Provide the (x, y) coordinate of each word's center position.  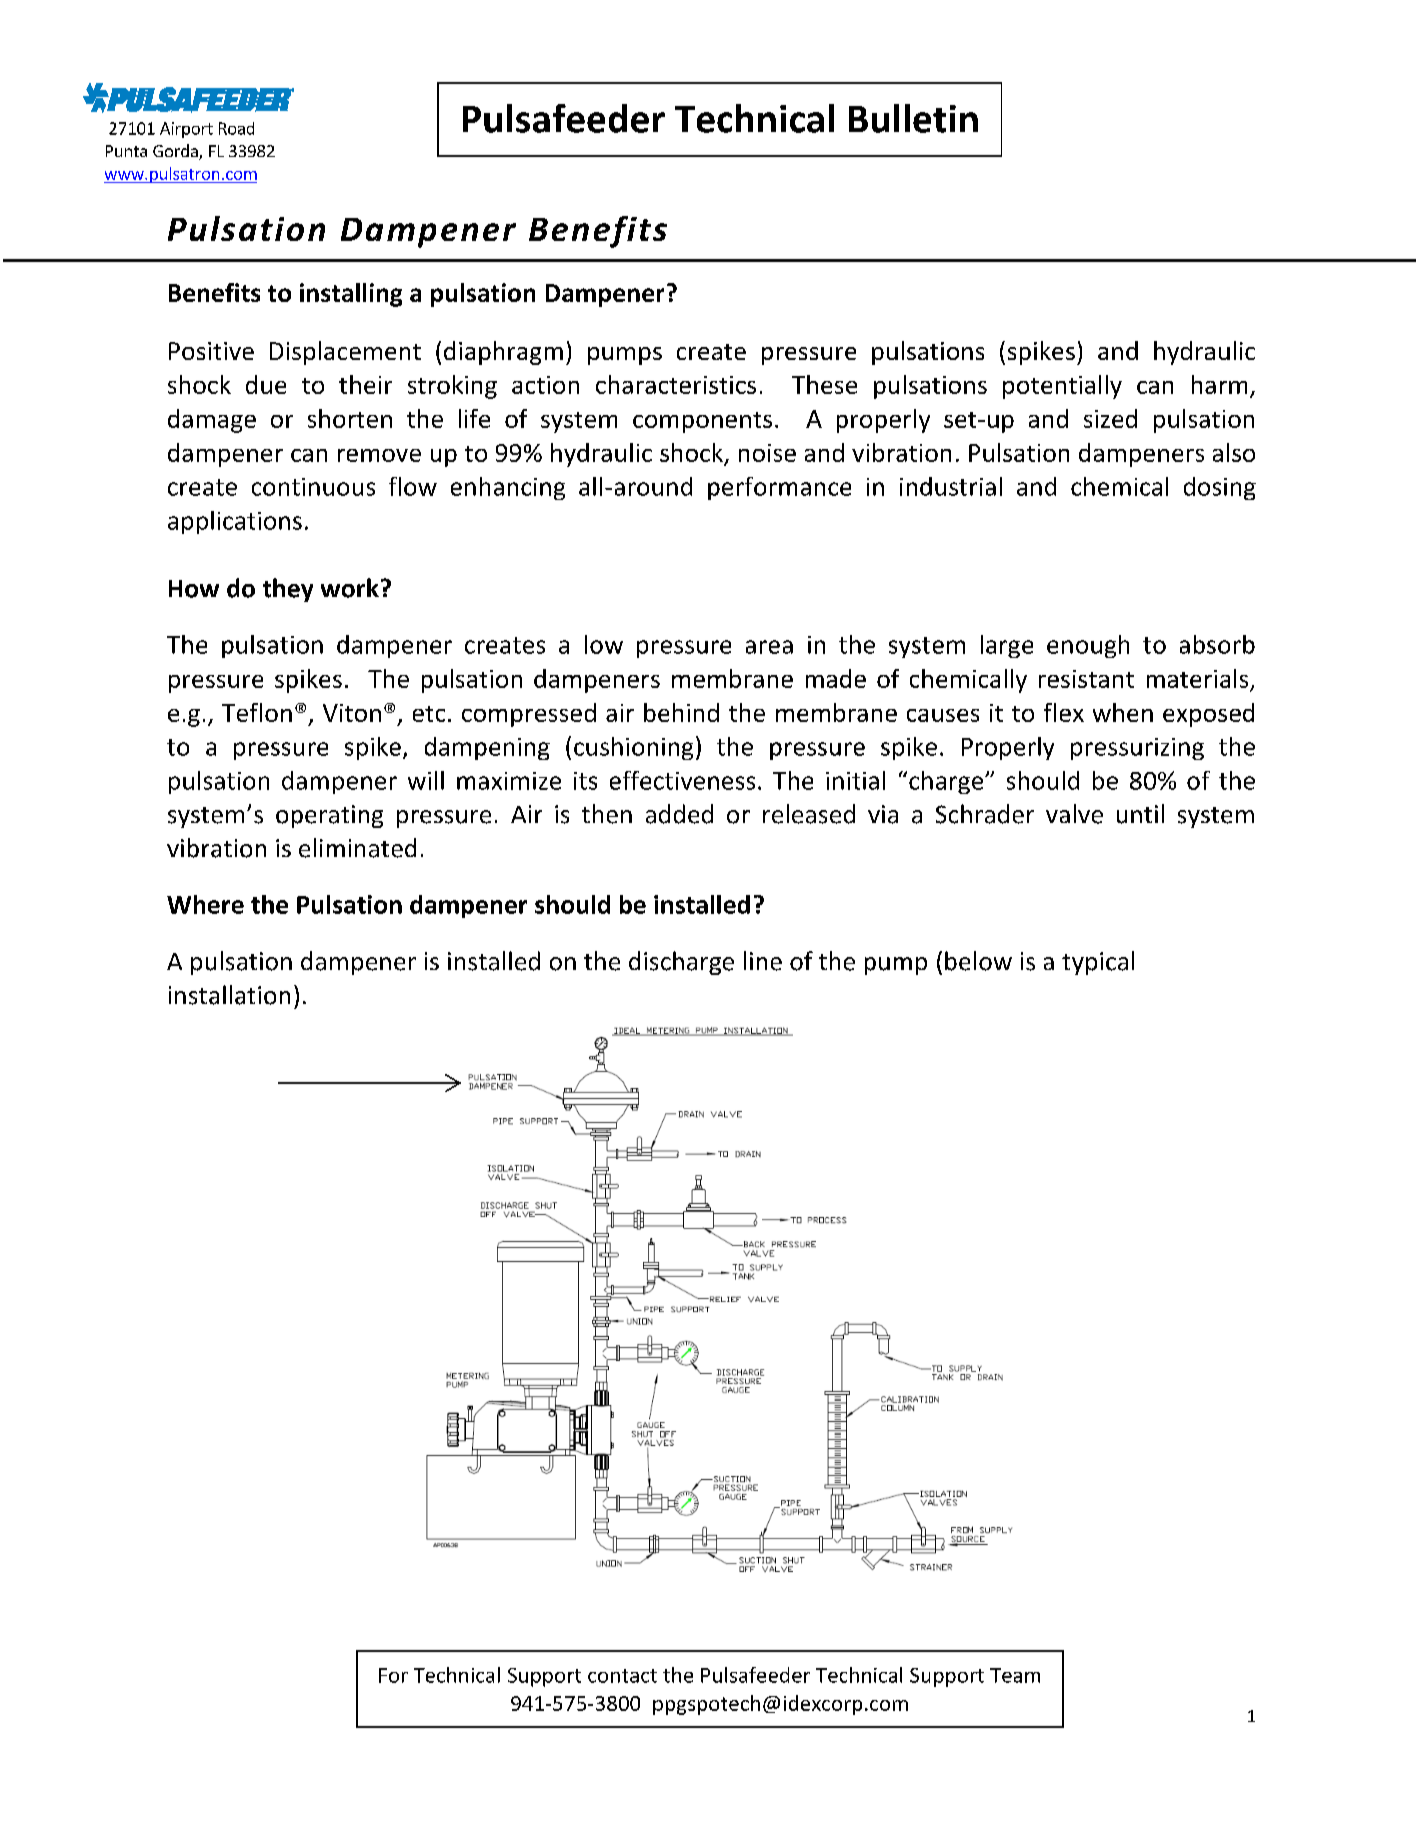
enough (1088, 646)
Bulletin (913, 118)
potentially (1062, 387)
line (763, 961)
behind (681, 712)
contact (622, 1676)
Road (236, 128)
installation (229, 995)
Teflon (257, 712)
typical (1098, 963)
